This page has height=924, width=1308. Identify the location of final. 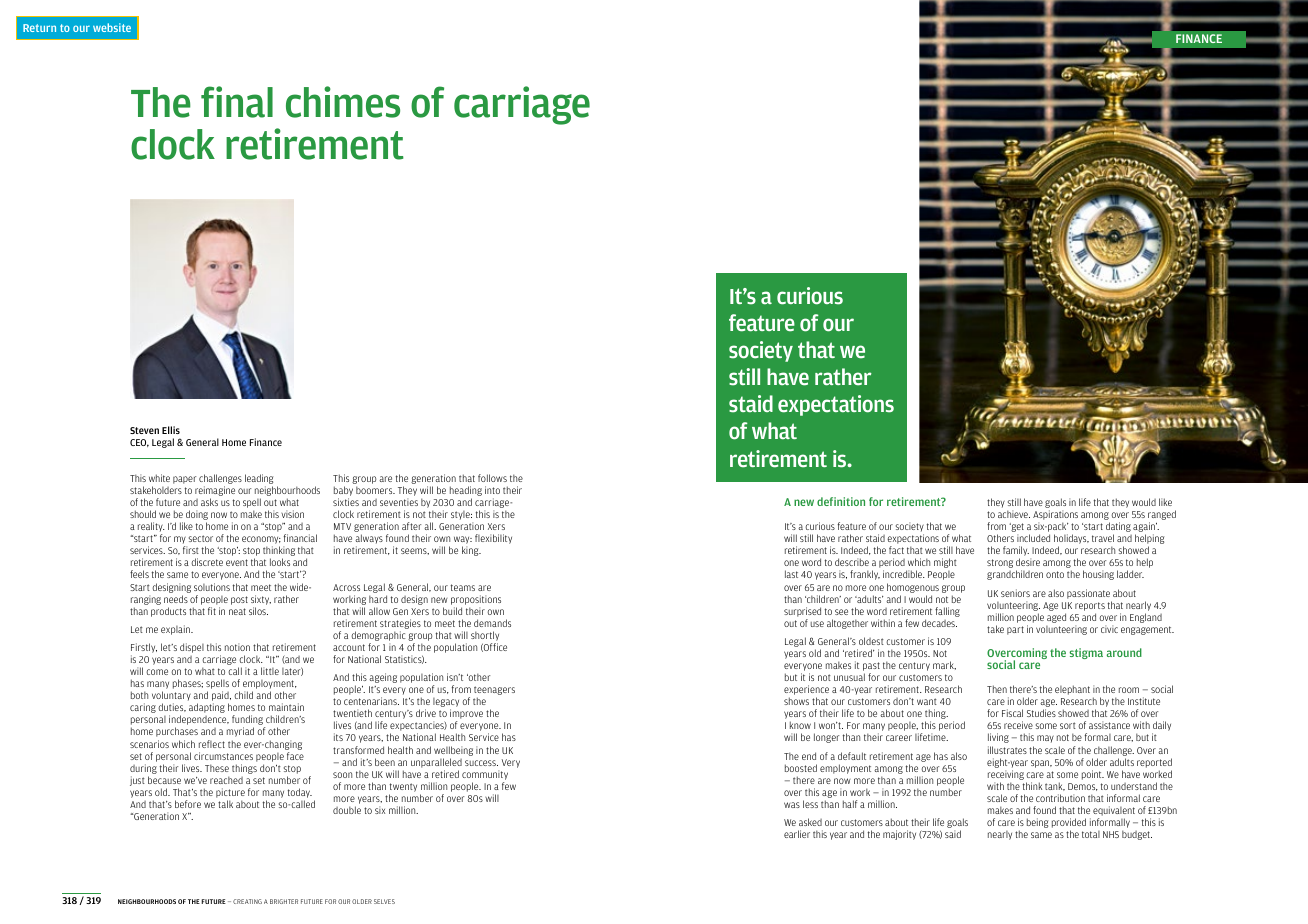
(237, 102).
